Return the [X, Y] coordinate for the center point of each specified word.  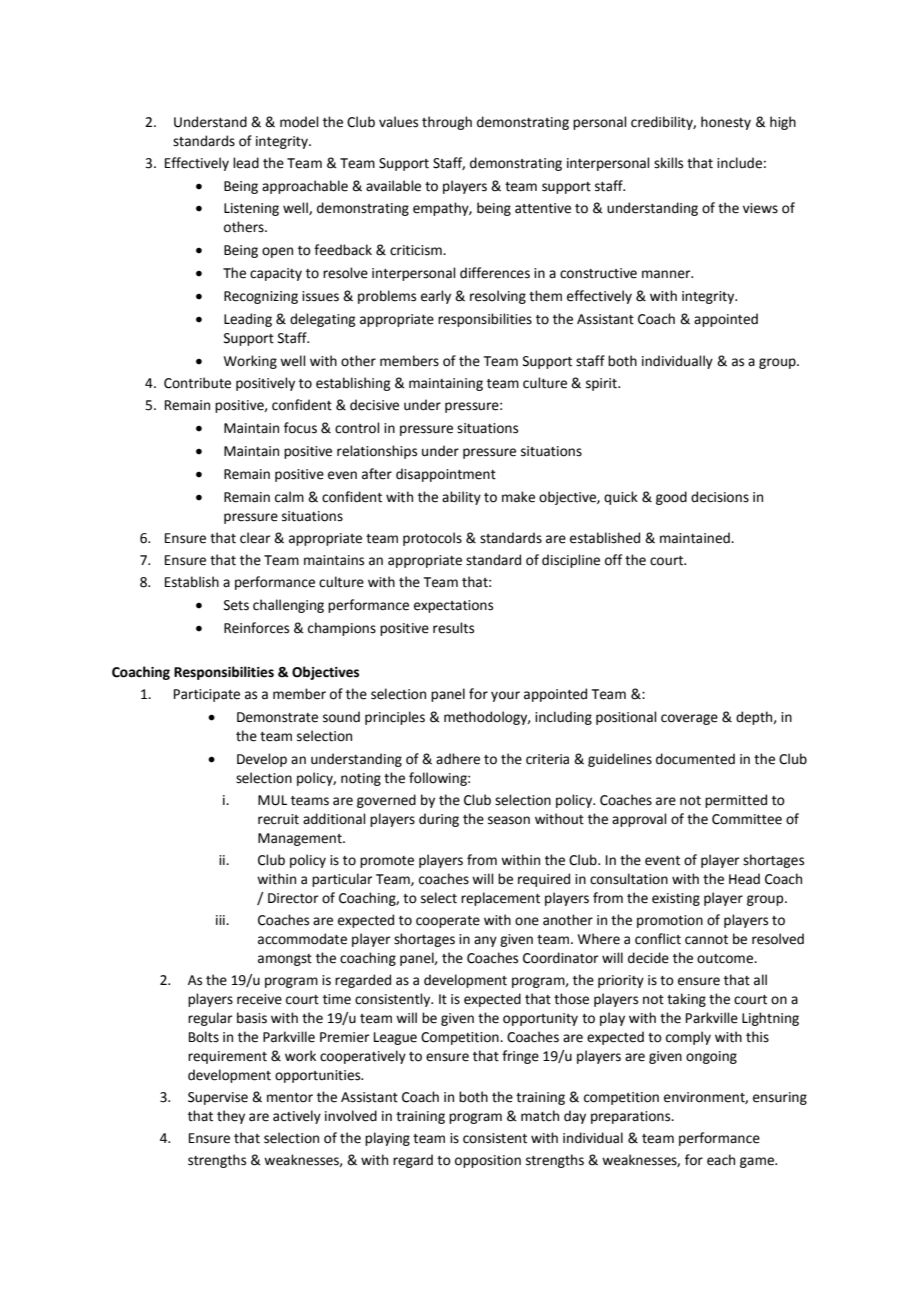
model [299, 122]
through [447, 123]
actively [297, 1117]
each [721, 1160]
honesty [726, 123]
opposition [488, 1161]
